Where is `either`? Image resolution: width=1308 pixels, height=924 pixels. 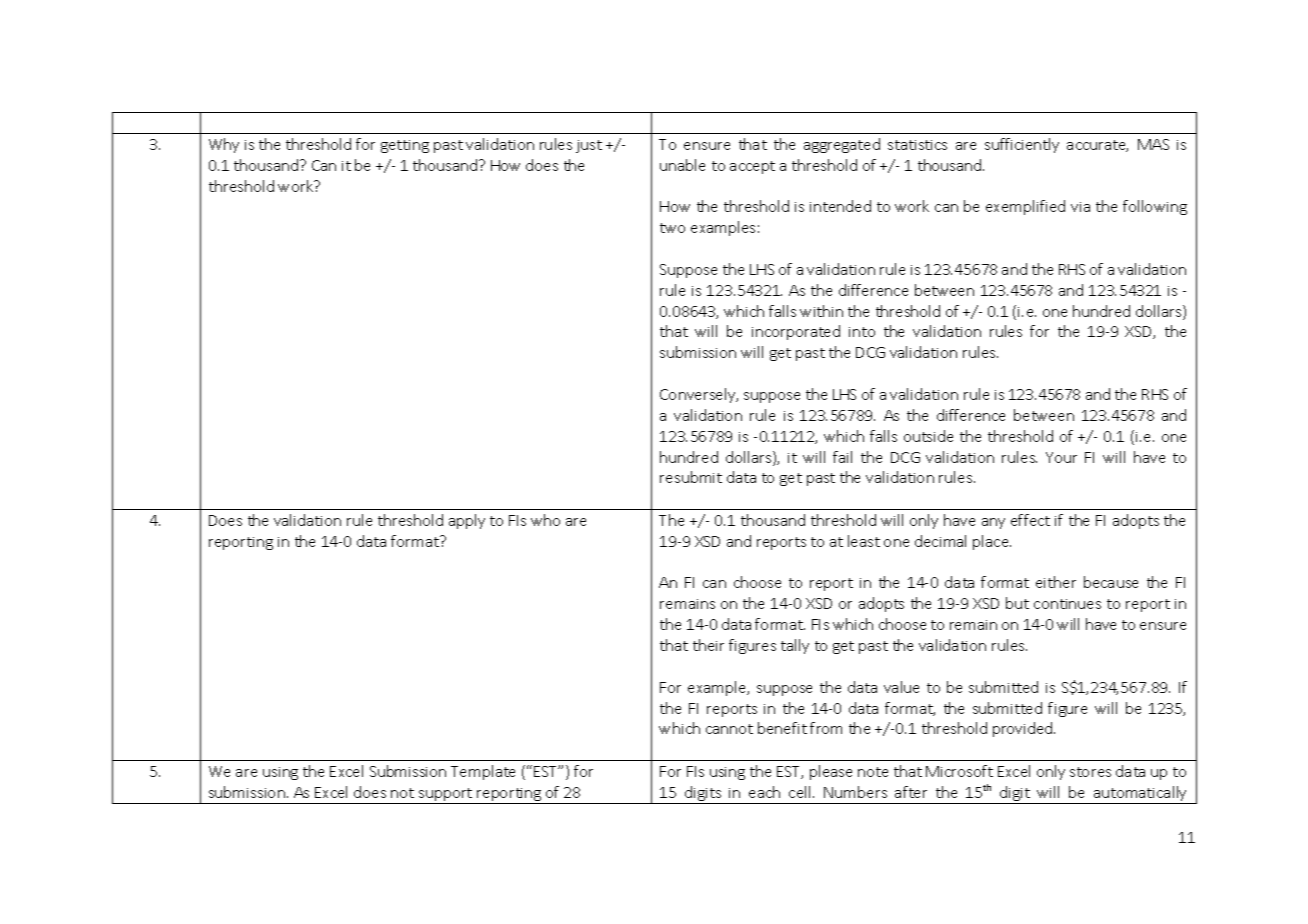
either is located at coordinates (1056, 582).
